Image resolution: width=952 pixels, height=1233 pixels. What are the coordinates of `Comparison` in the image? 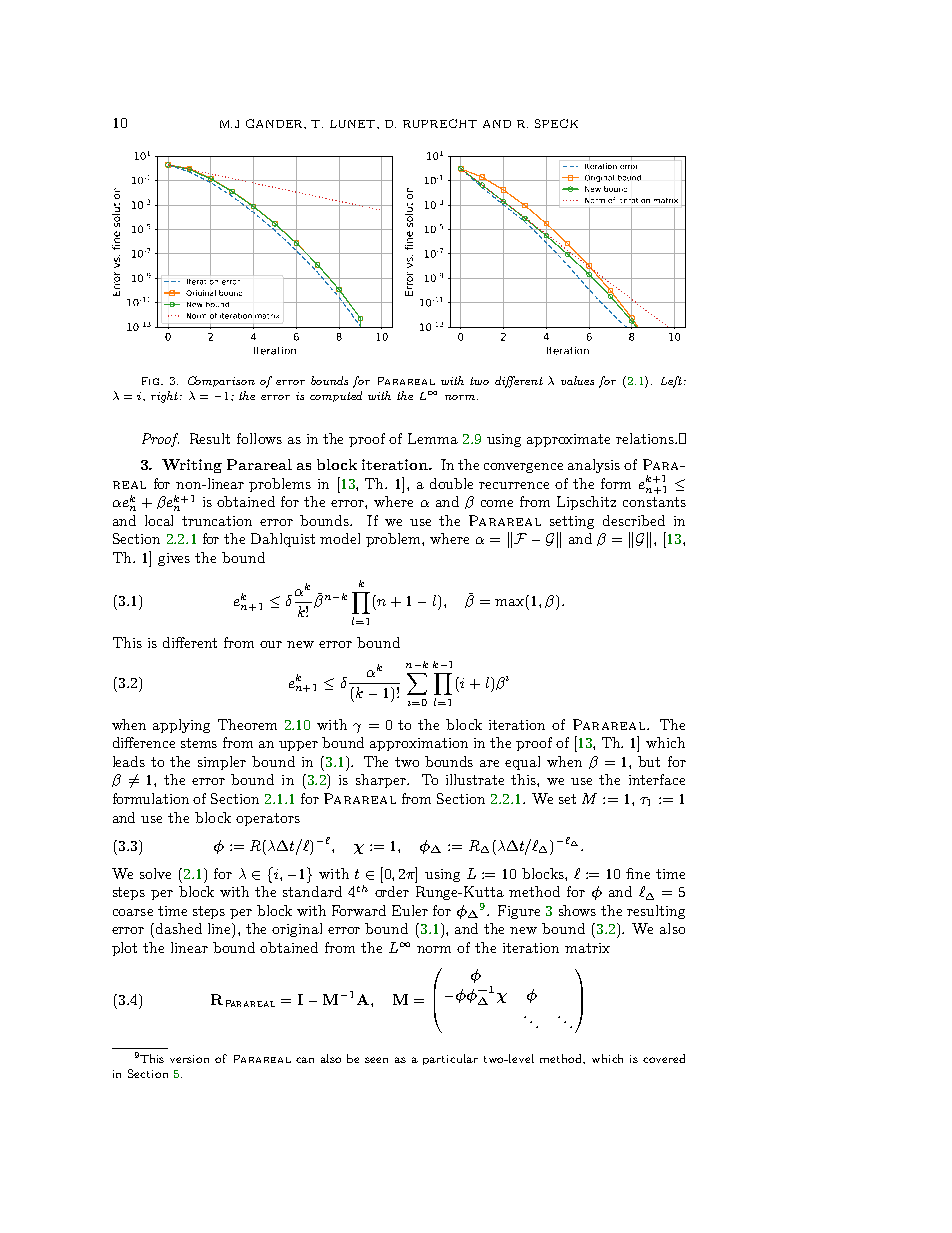 It's located at (221, 381).
